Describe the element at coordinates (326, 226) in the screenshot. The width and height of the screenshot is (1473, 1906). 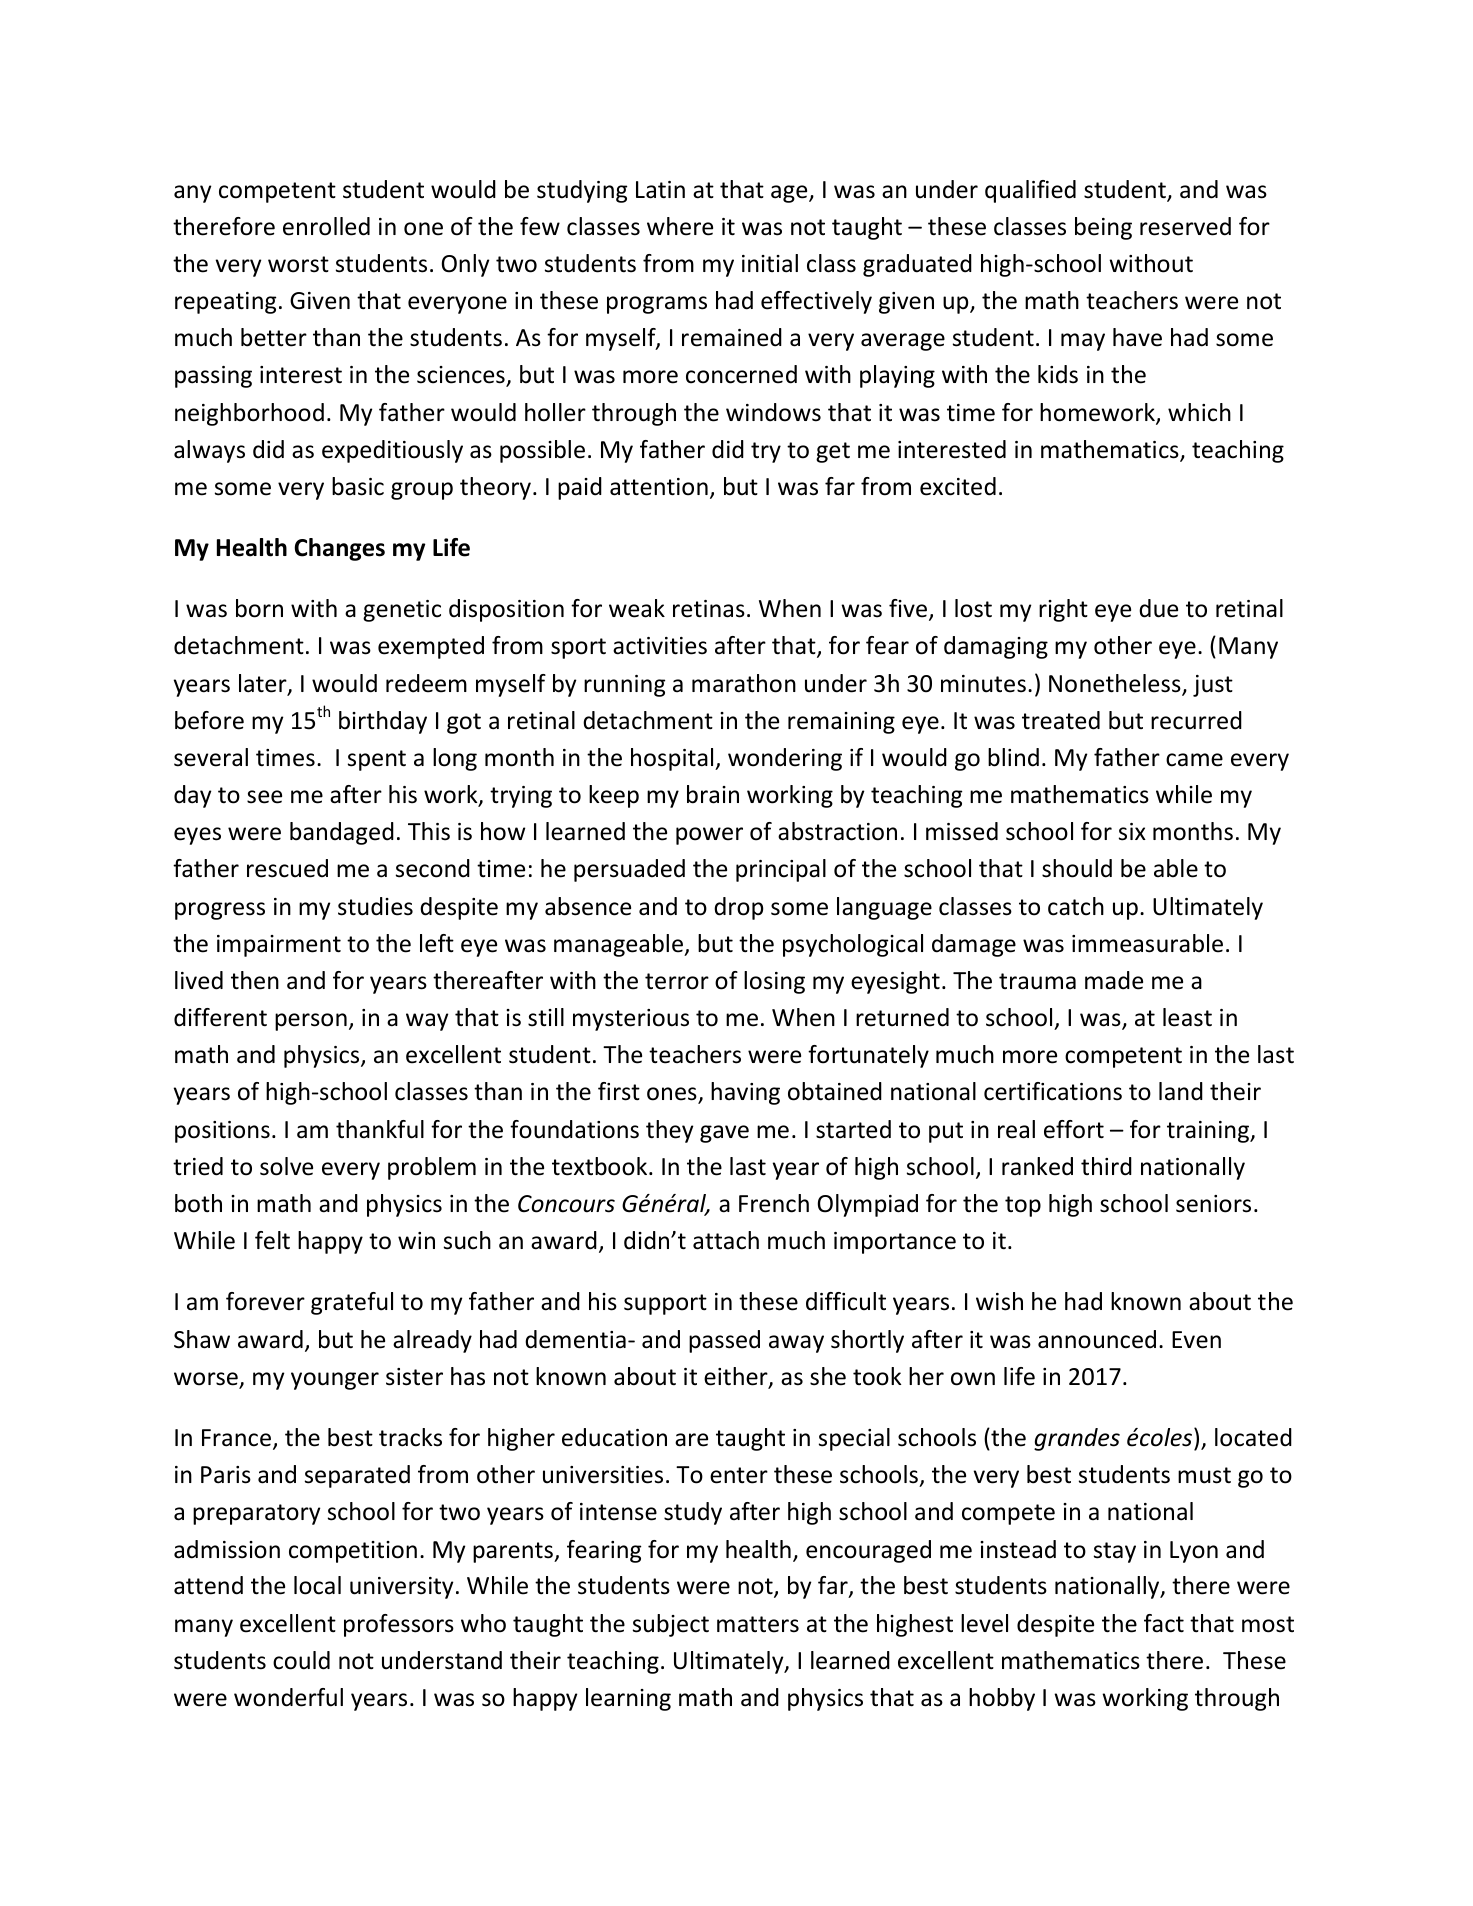
I see `enrolled` at that location.
